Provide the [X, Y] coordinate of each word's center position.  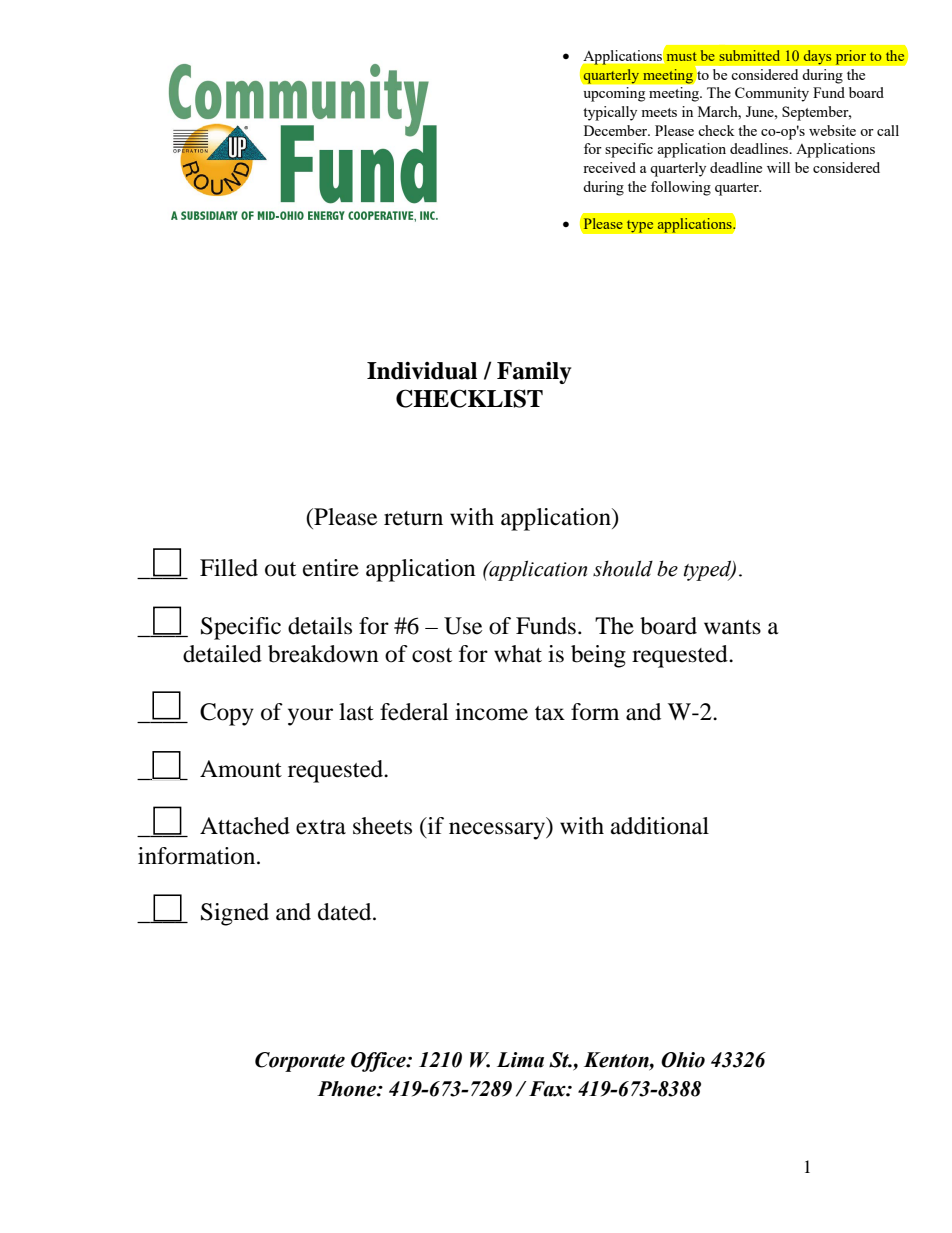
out [280, 569]
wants [732, 627]
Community [772, 94]
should [623, 568]
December [617, 130]
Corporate [300, 1062]
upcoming [614, 94]
